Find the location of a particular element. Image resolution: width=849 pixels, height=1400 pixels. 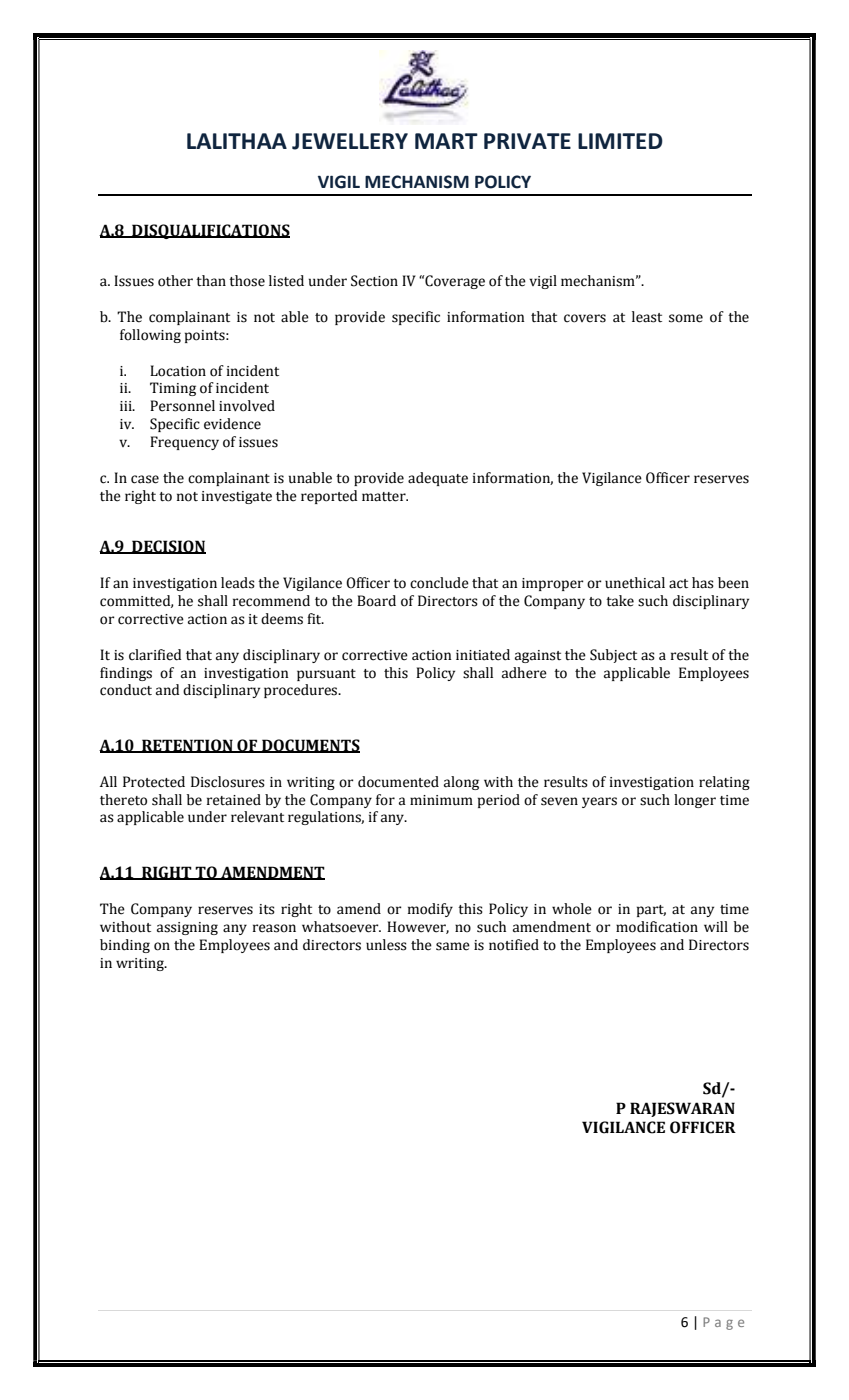

least is located at coordinates (647, 317).
